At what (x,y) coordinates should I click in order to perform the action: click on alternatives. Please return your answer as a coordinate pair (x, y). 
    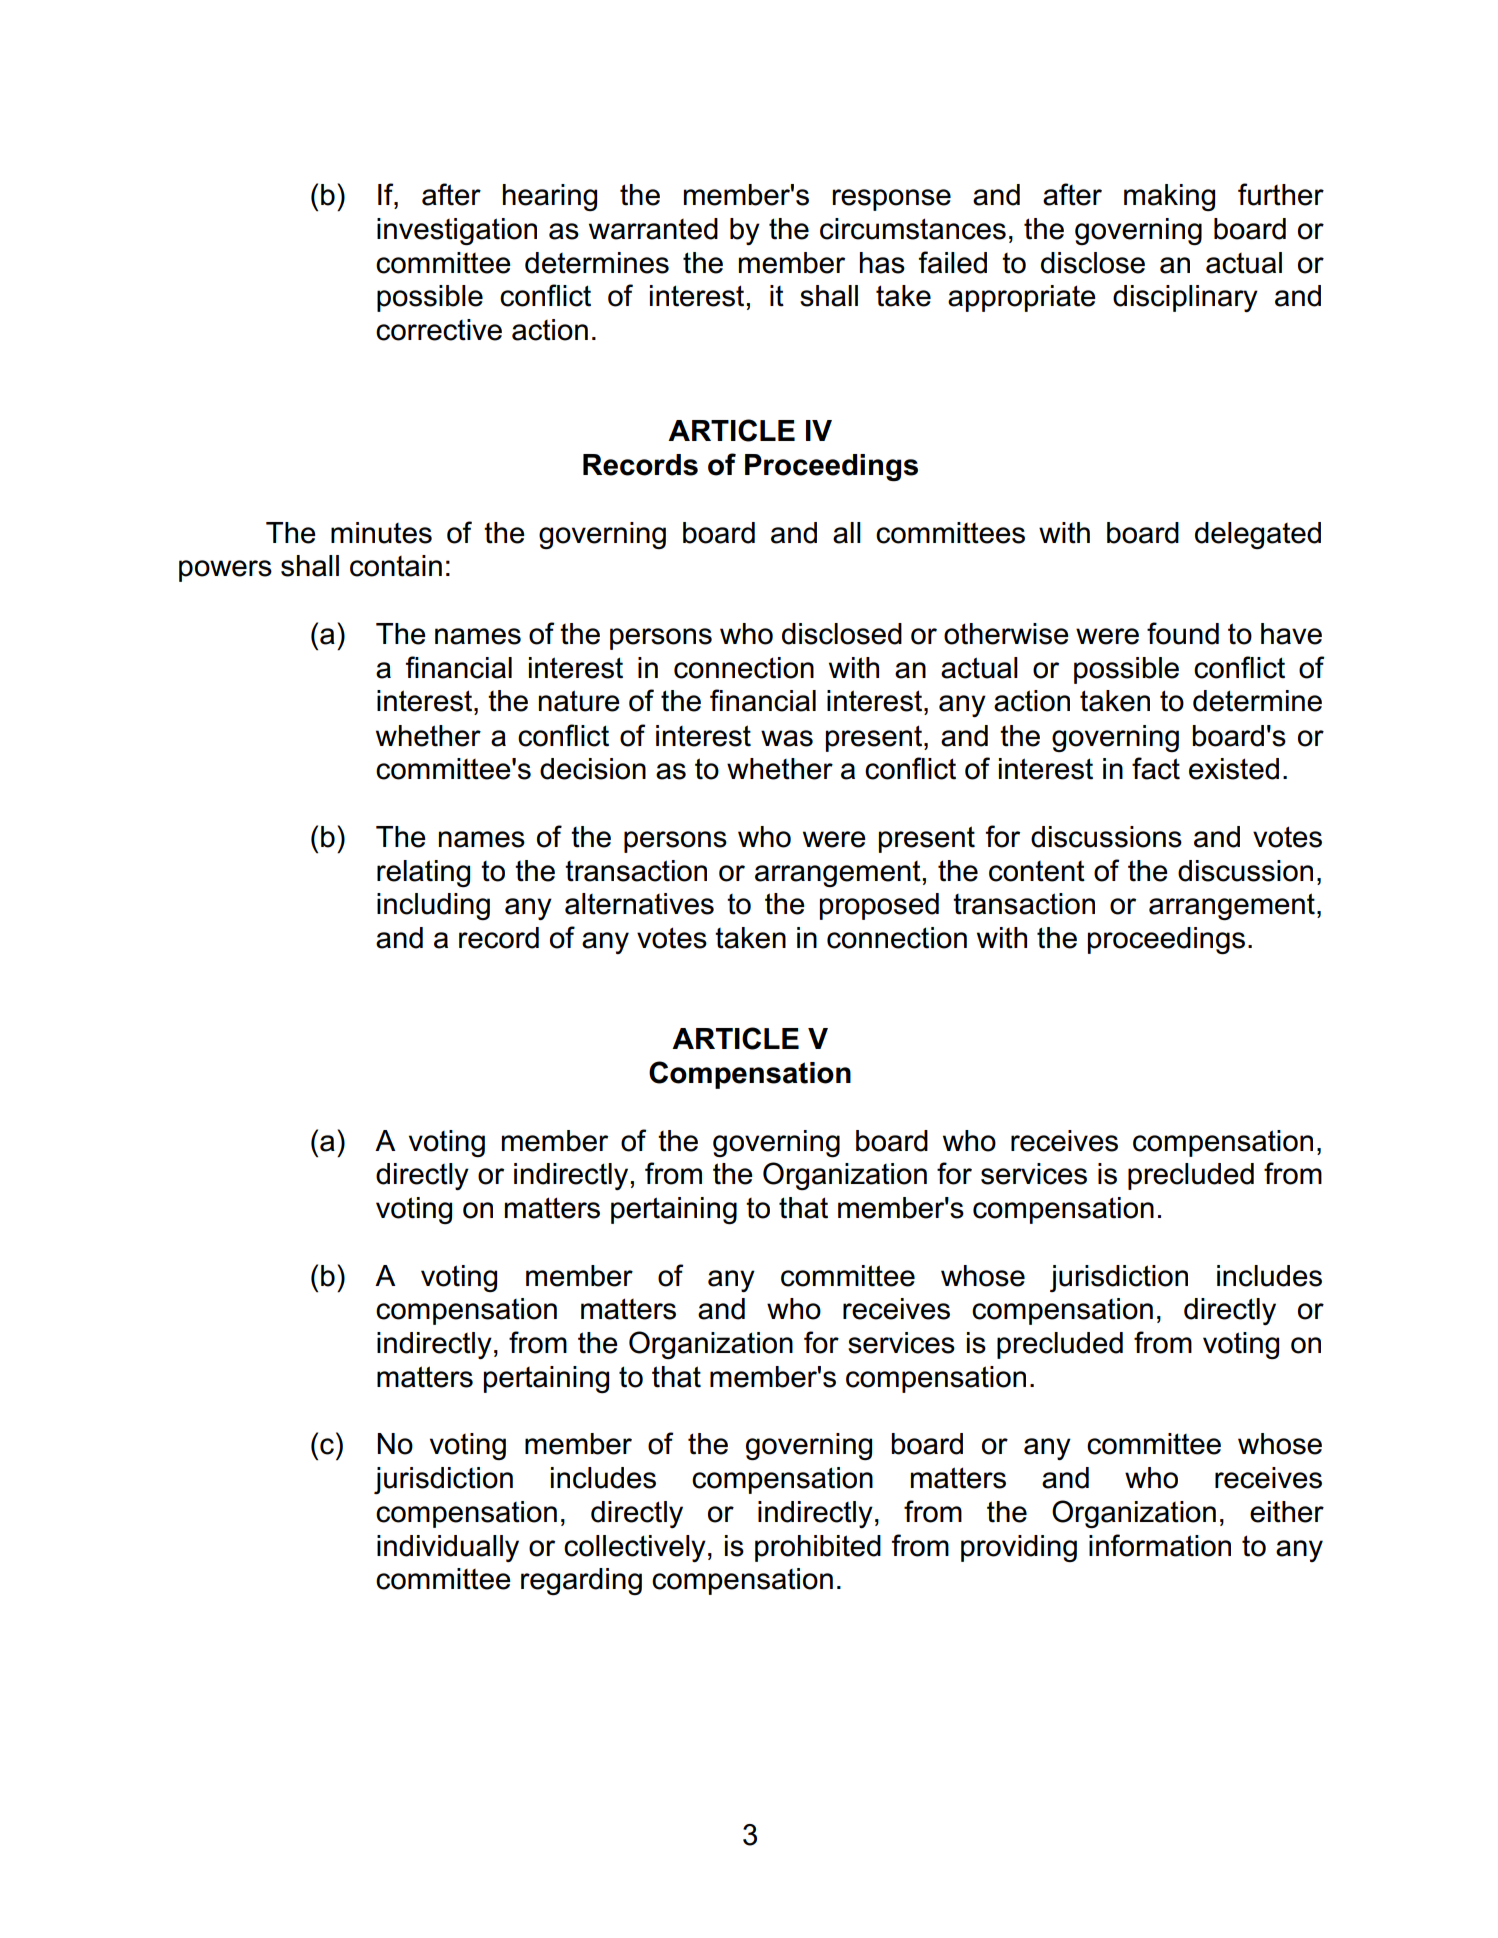
    Looking at the image, I should click on (639, 904).
